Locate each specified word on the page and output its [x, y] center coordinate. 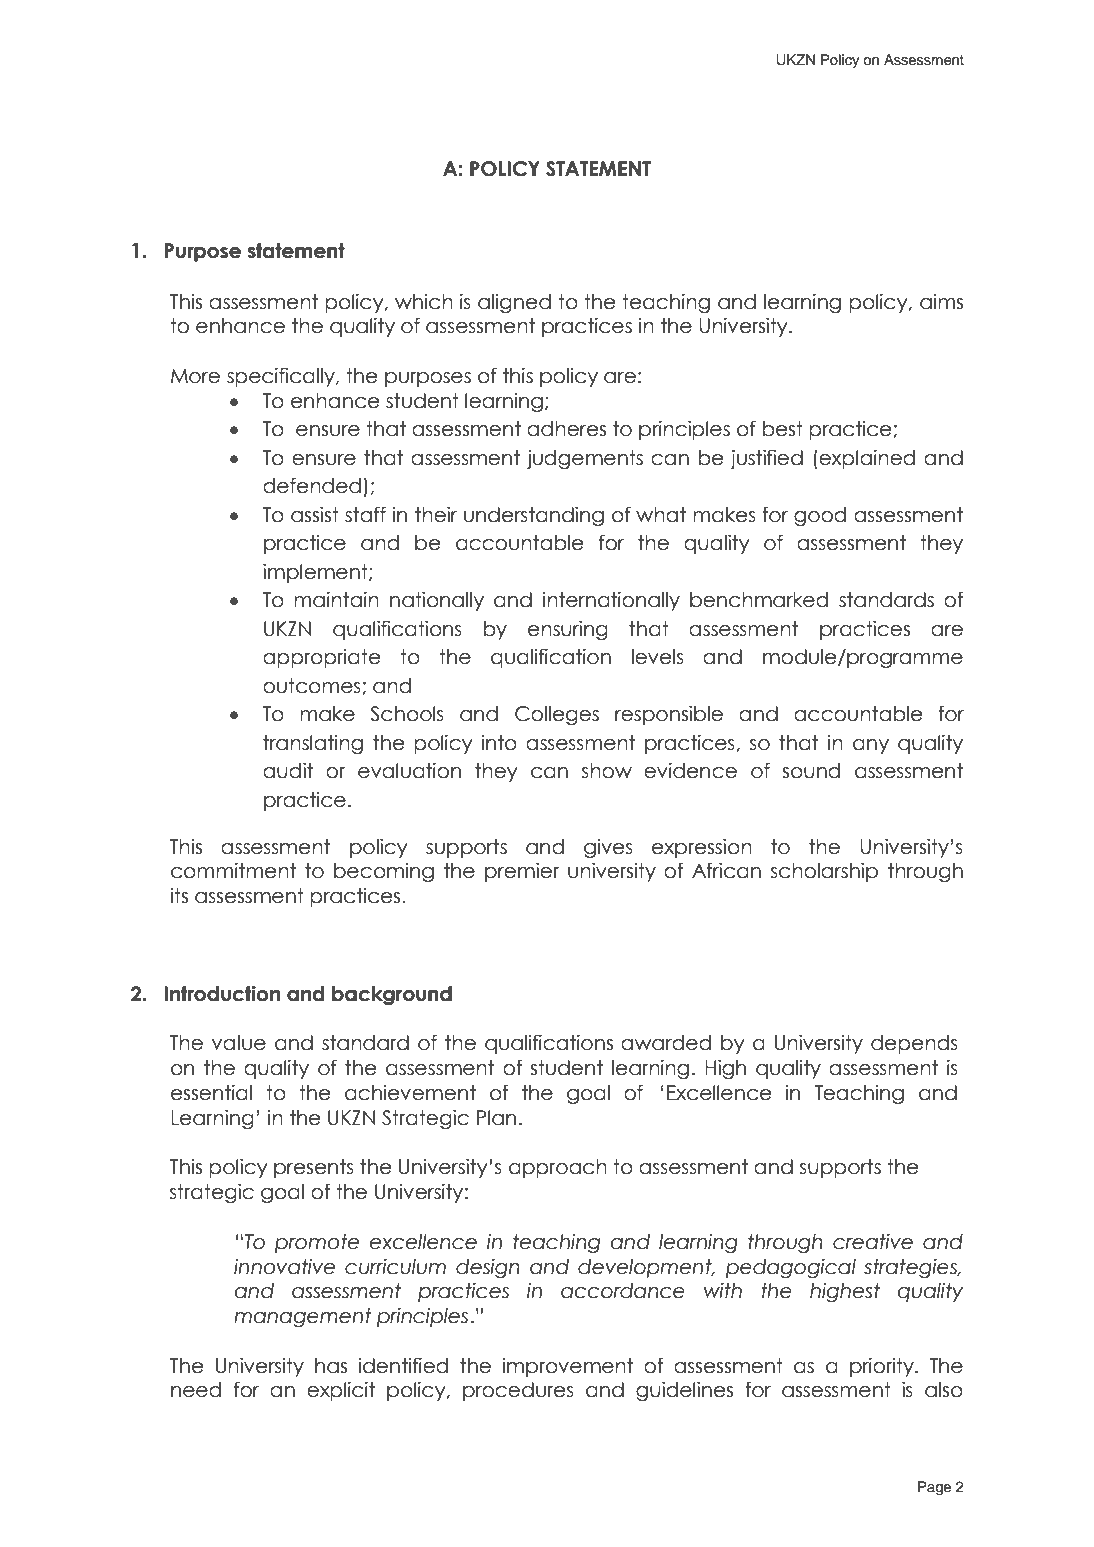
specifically [282, 377]
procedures [518, 1391]
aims [941, 302]
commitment [233, 871]
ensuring [568, 630]
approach [558, 1168]
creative [873, 1242]
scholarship [824, 872]
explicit [341, 1391]
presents [314, 1168]
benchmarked [759, 600]
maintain [336, 600]
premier [522, 872]
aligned [514, 303]
